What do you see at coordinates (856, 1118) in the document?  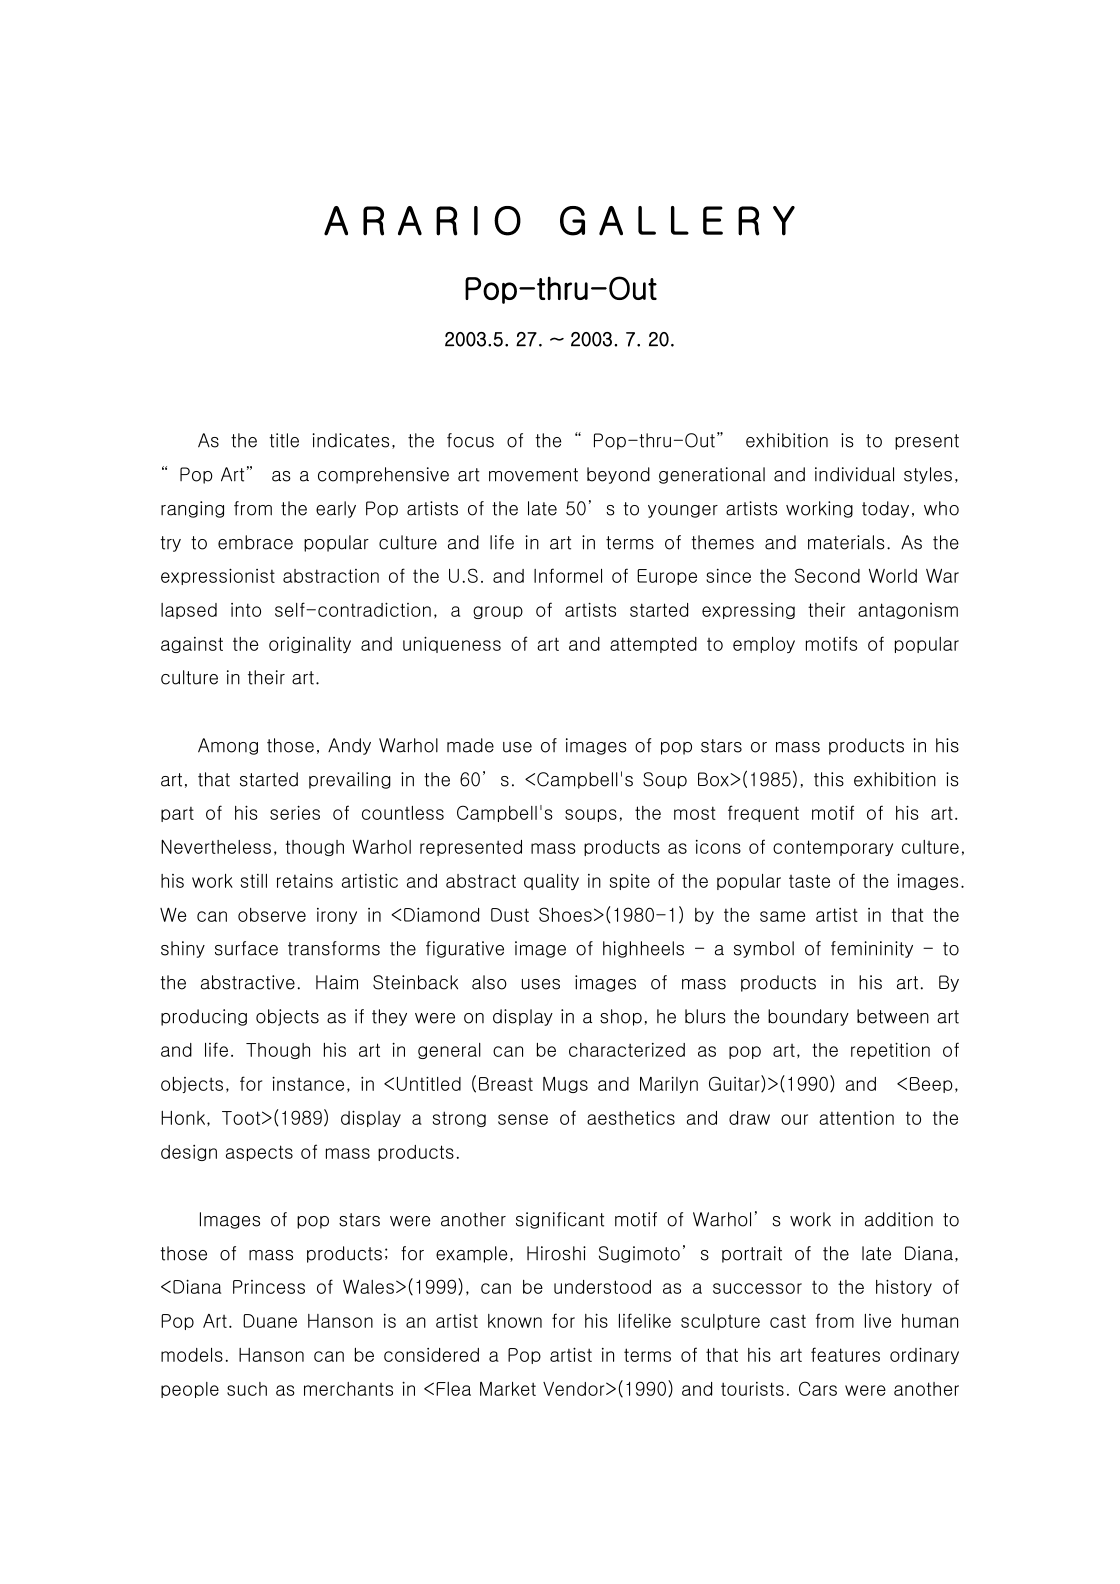 I see `attention` at bounding box center [856, 1118].
